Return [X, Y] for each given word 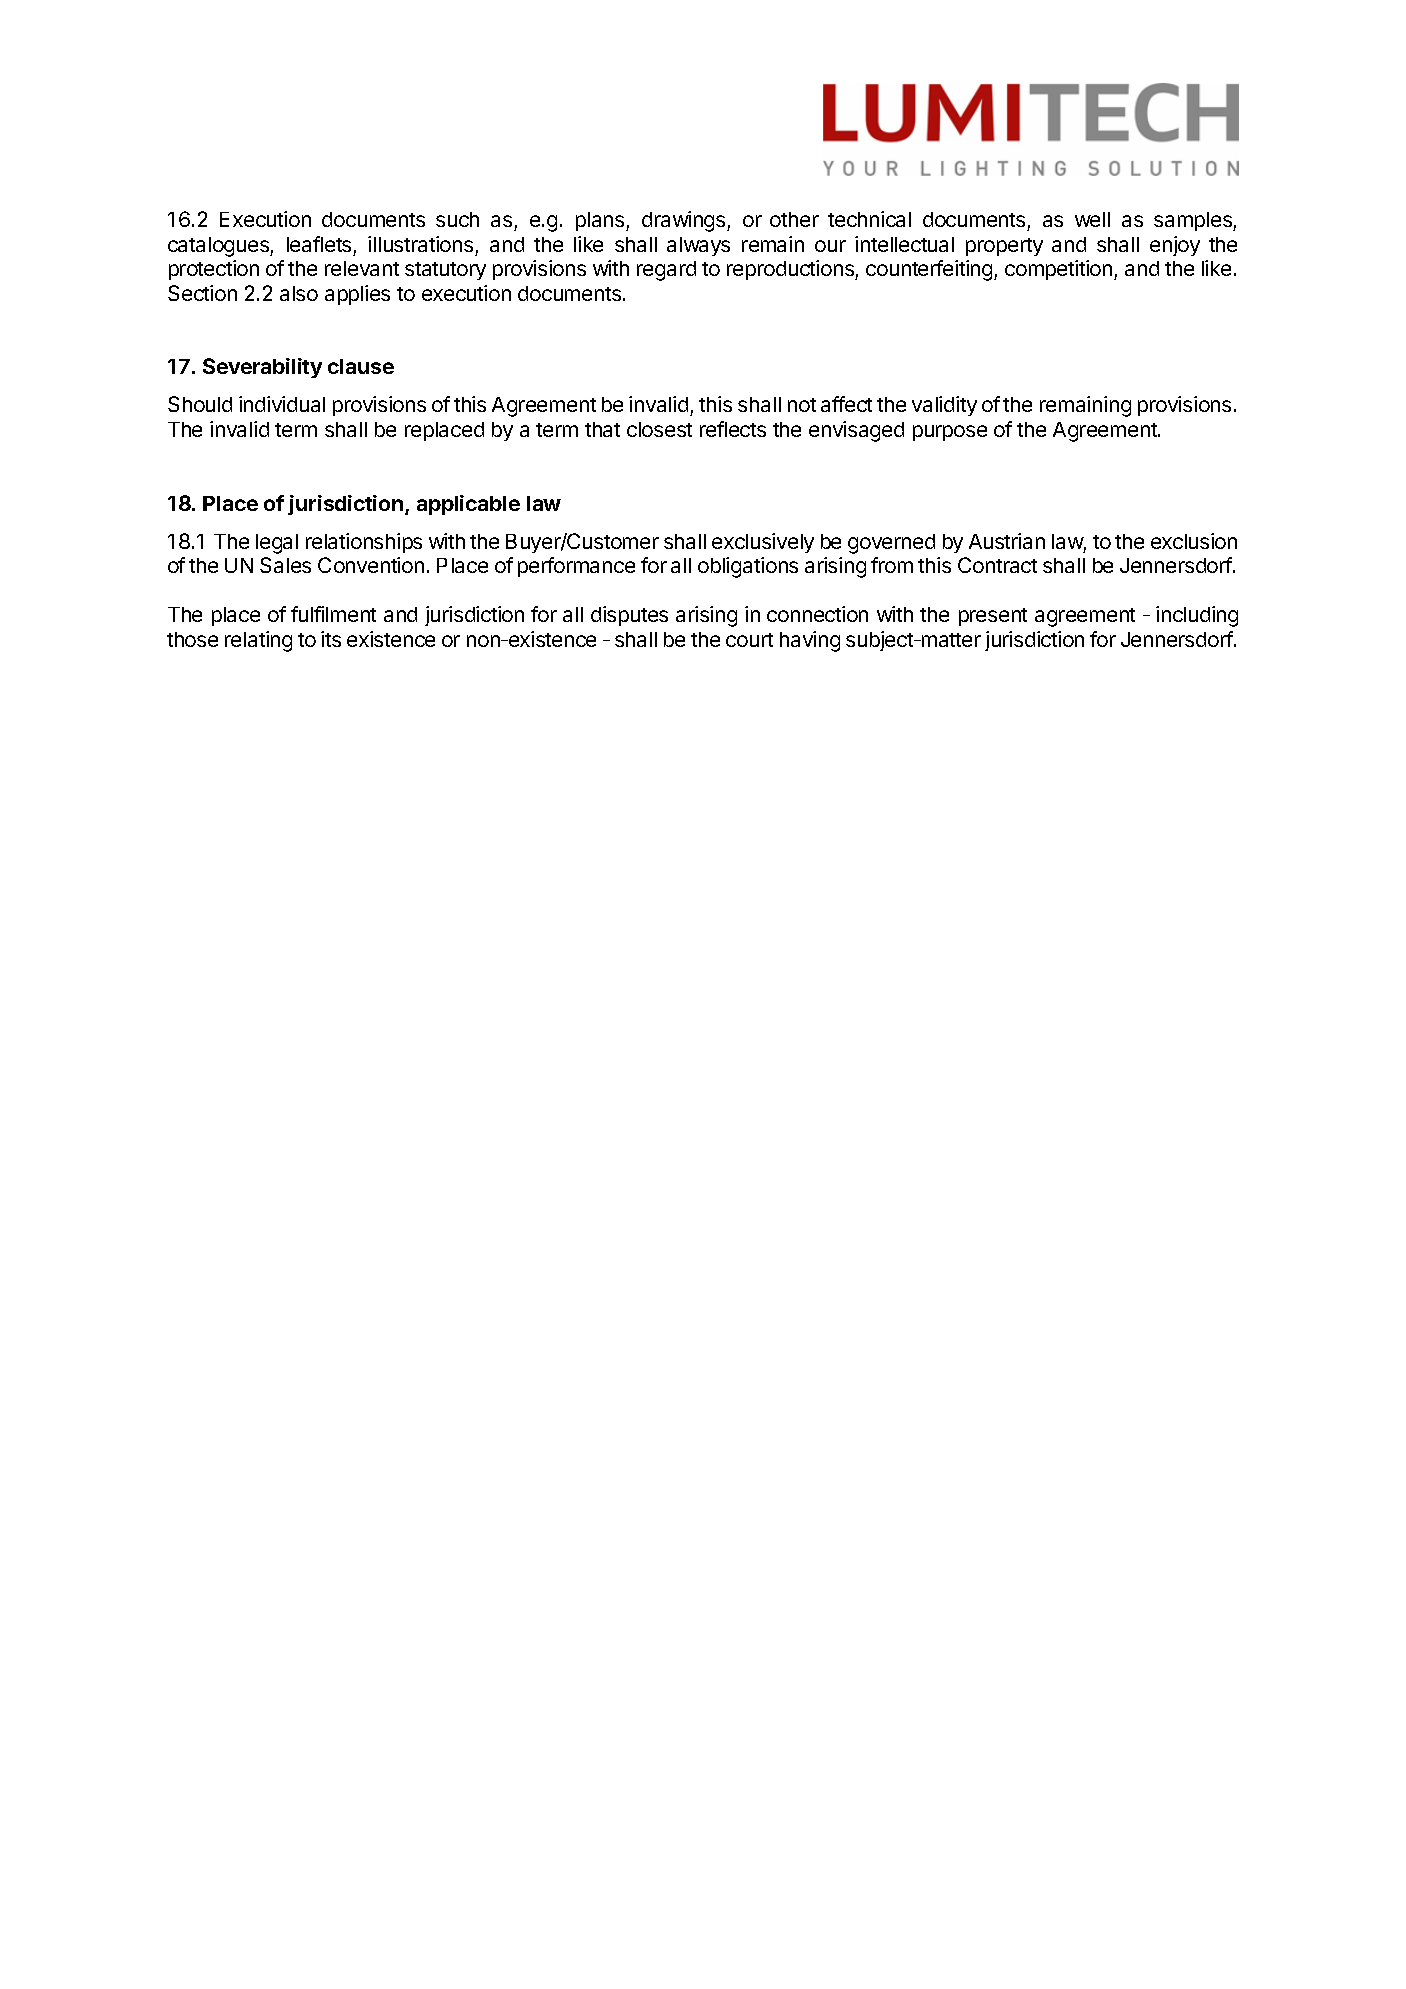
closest [659, 429]
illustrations [420, 244]
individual [282, 404]
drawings [685, 221]
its [331, 639]
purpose [950, 433]
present [993, 617]
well [1092, 219]
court [749, 640]
